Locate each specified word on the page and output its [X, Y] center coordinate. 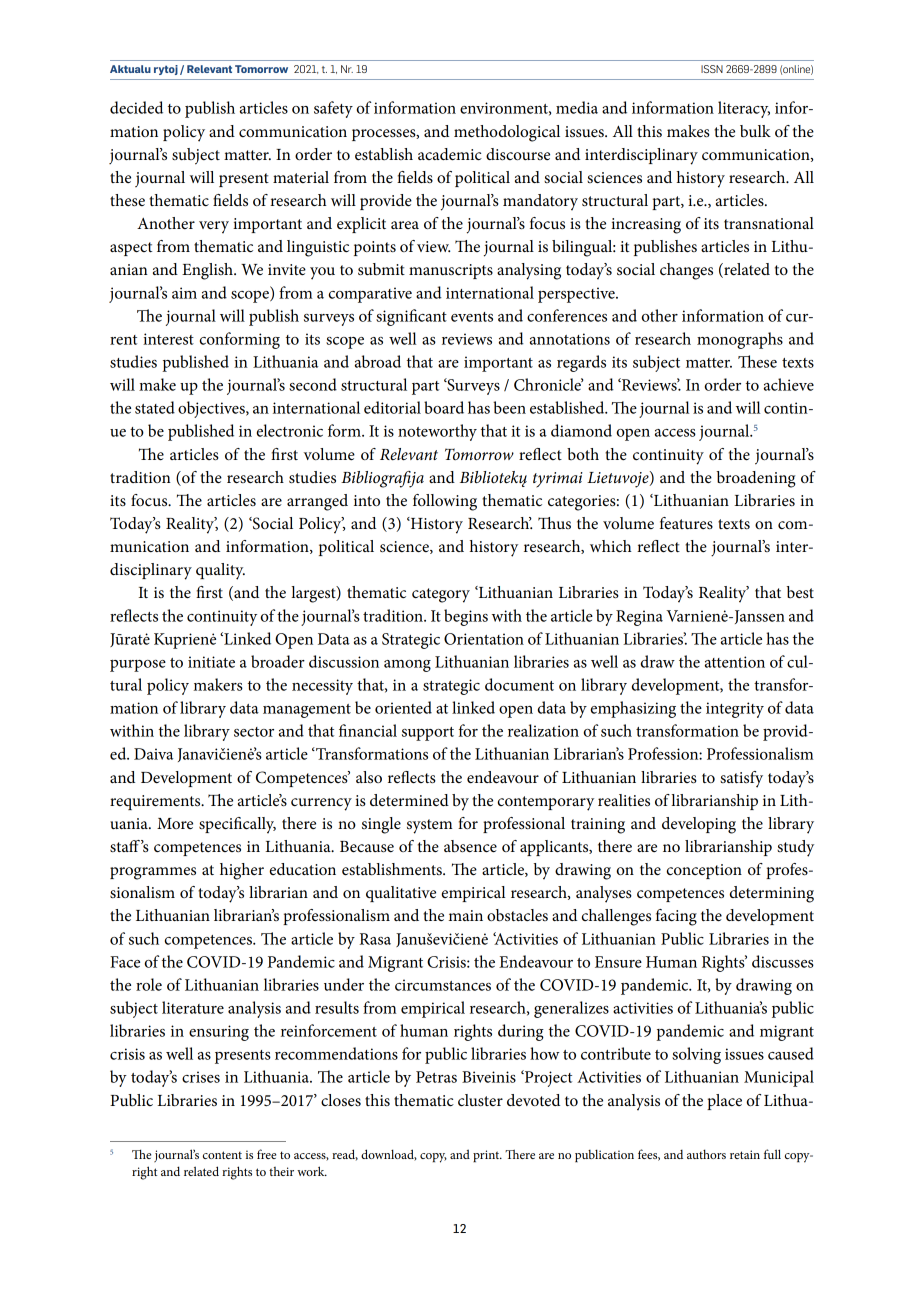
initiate [211, 662]
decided [136, 107]
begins [466, 617]
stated [155, 407]
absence [470, 846]
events [472, 317]
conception [704, 871]
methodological [507, 133]
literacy [744, 109]
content [222, 1155]
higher [242, 871]
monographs [740, 340]
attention [735, 662]
